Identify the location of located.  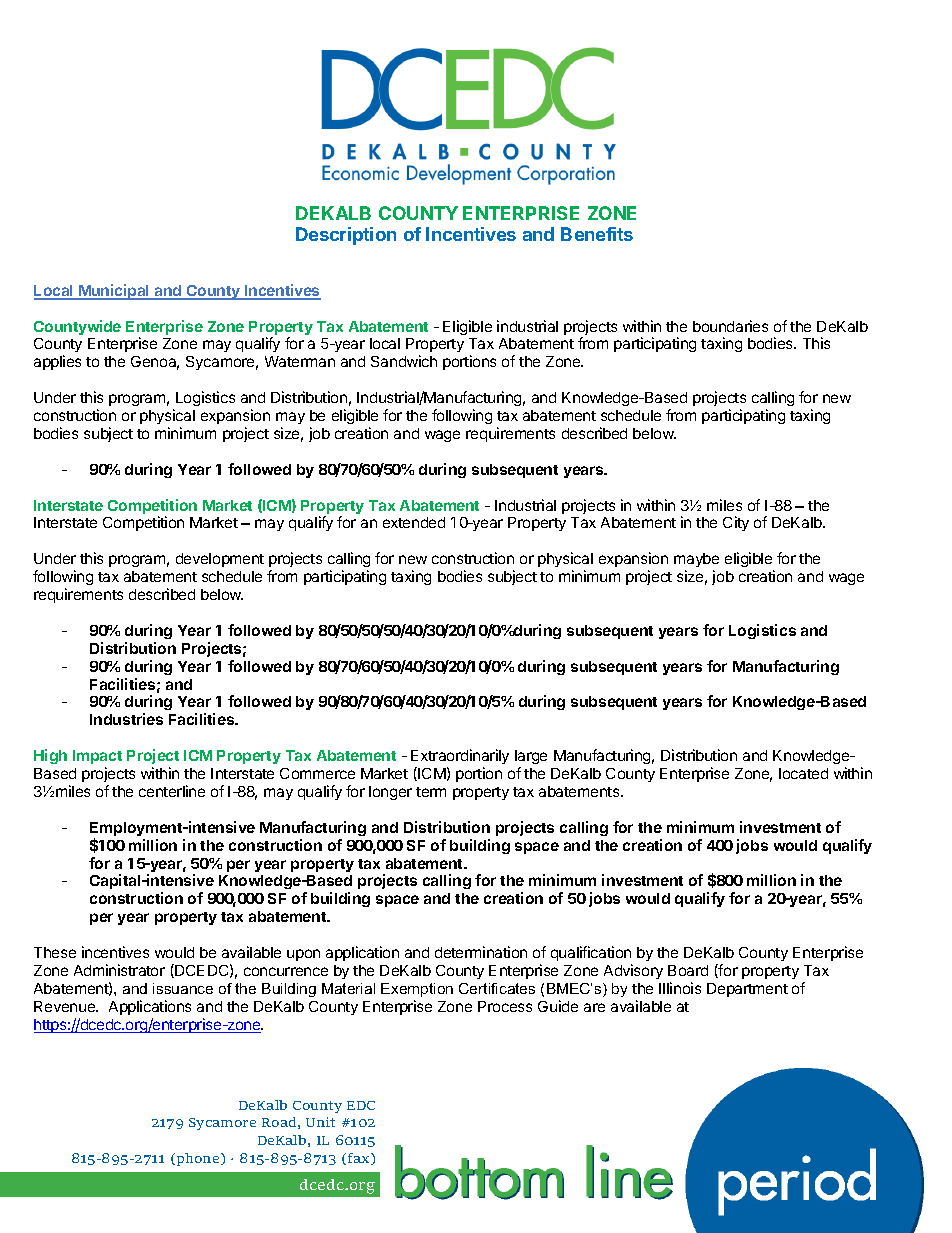
(803, 773).
